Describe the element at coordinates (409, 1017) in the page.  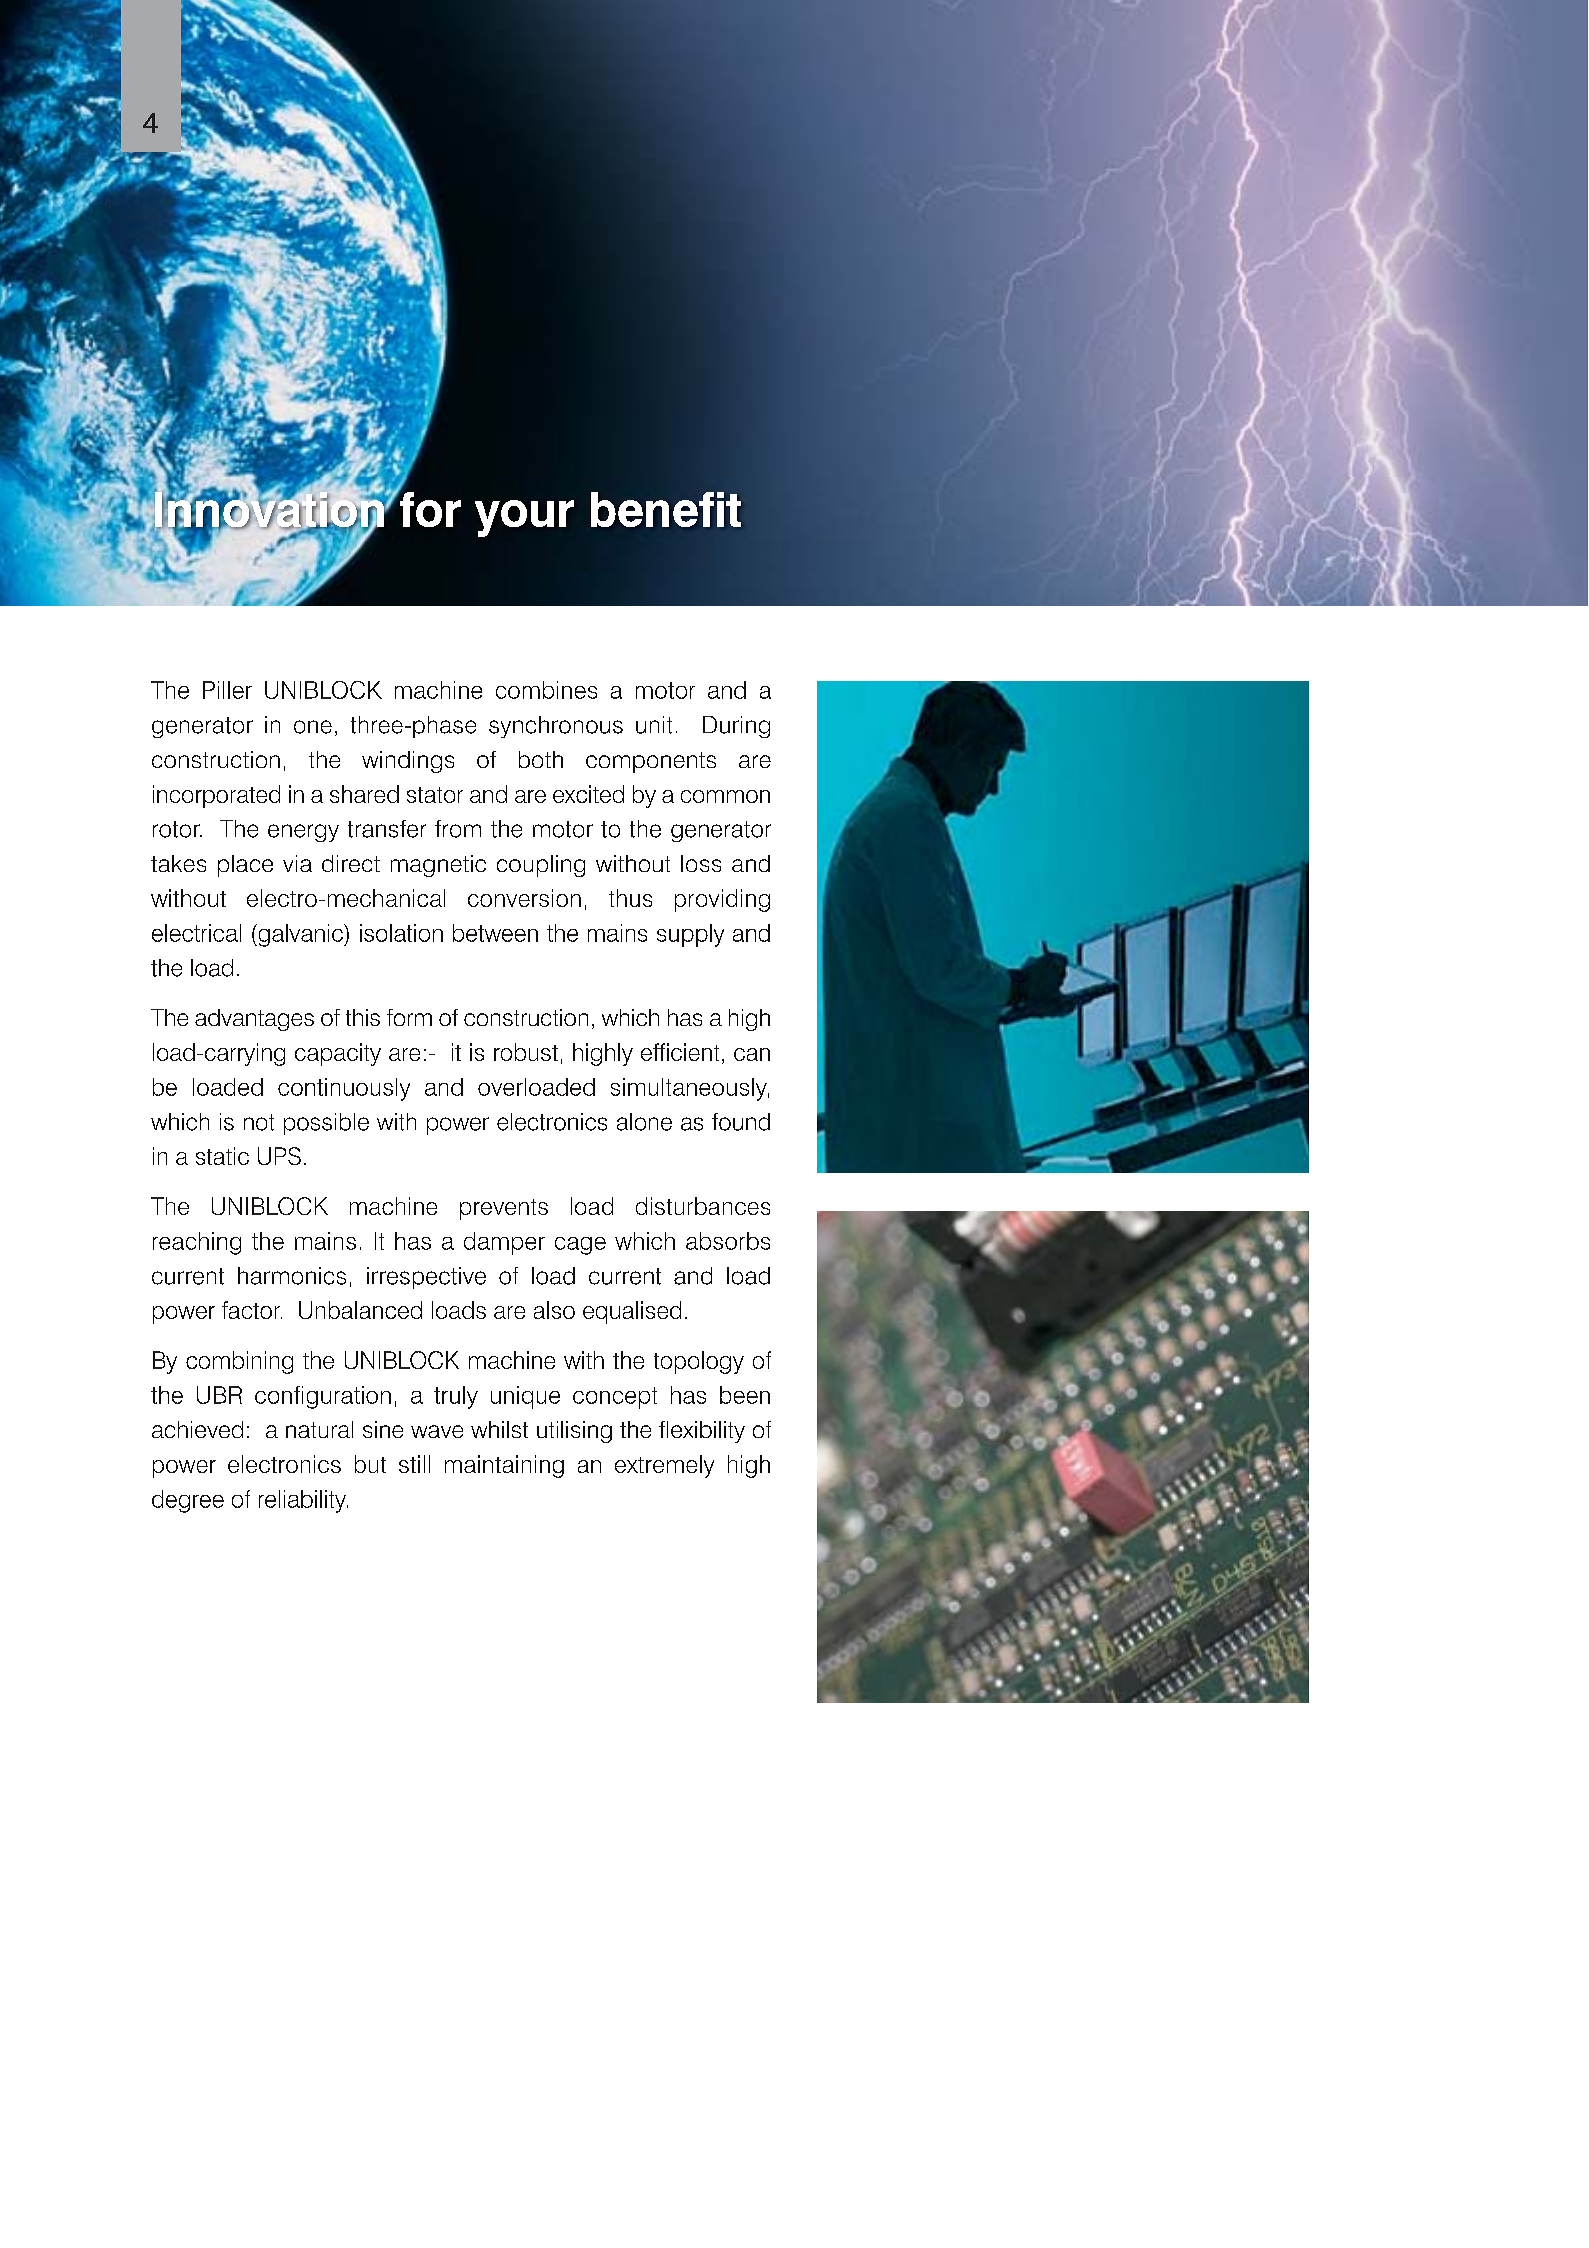
I see `form` at that location.
